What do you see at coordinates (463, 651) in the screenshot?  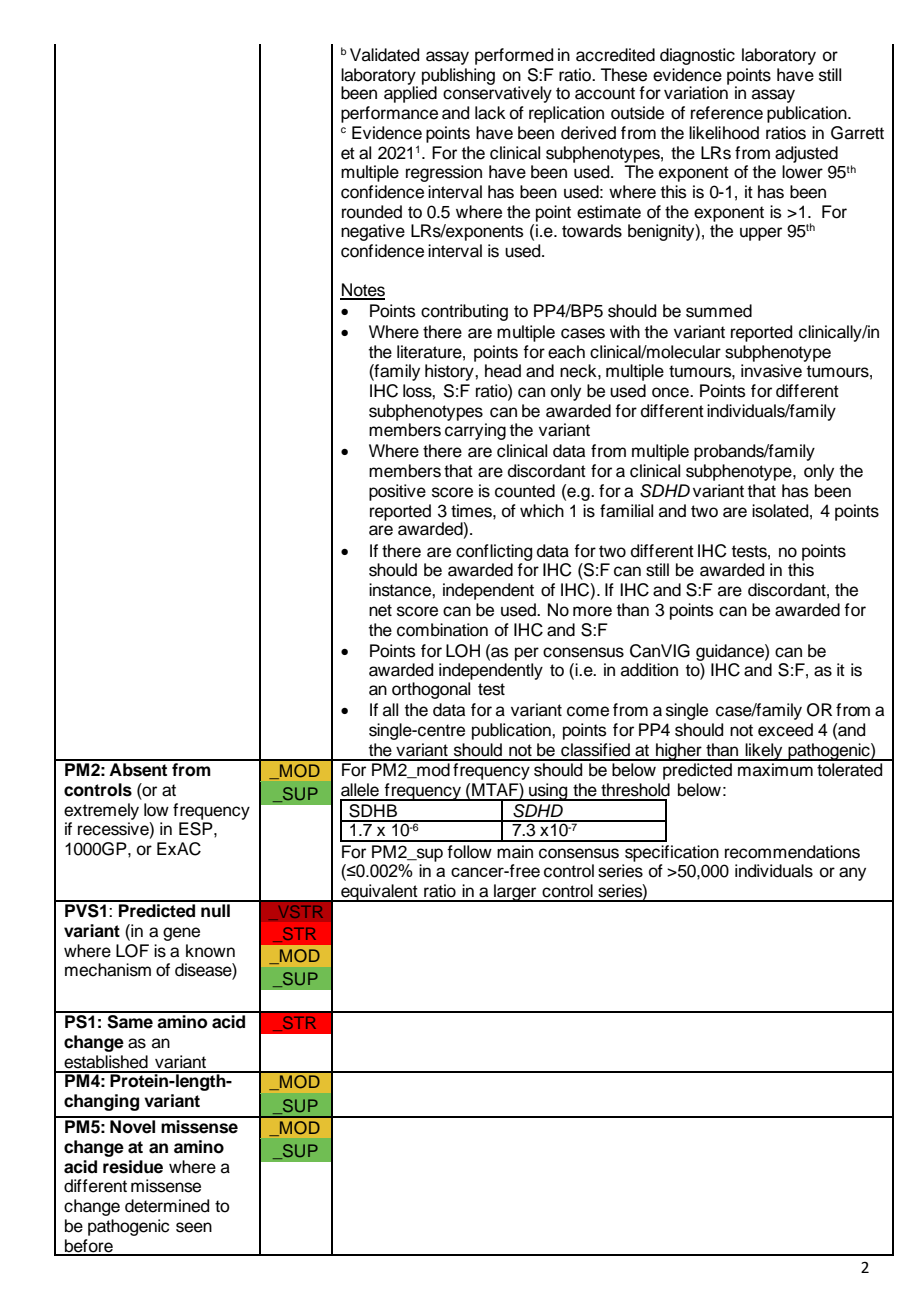 I see `LOH` at bounding box center [463, 651].
